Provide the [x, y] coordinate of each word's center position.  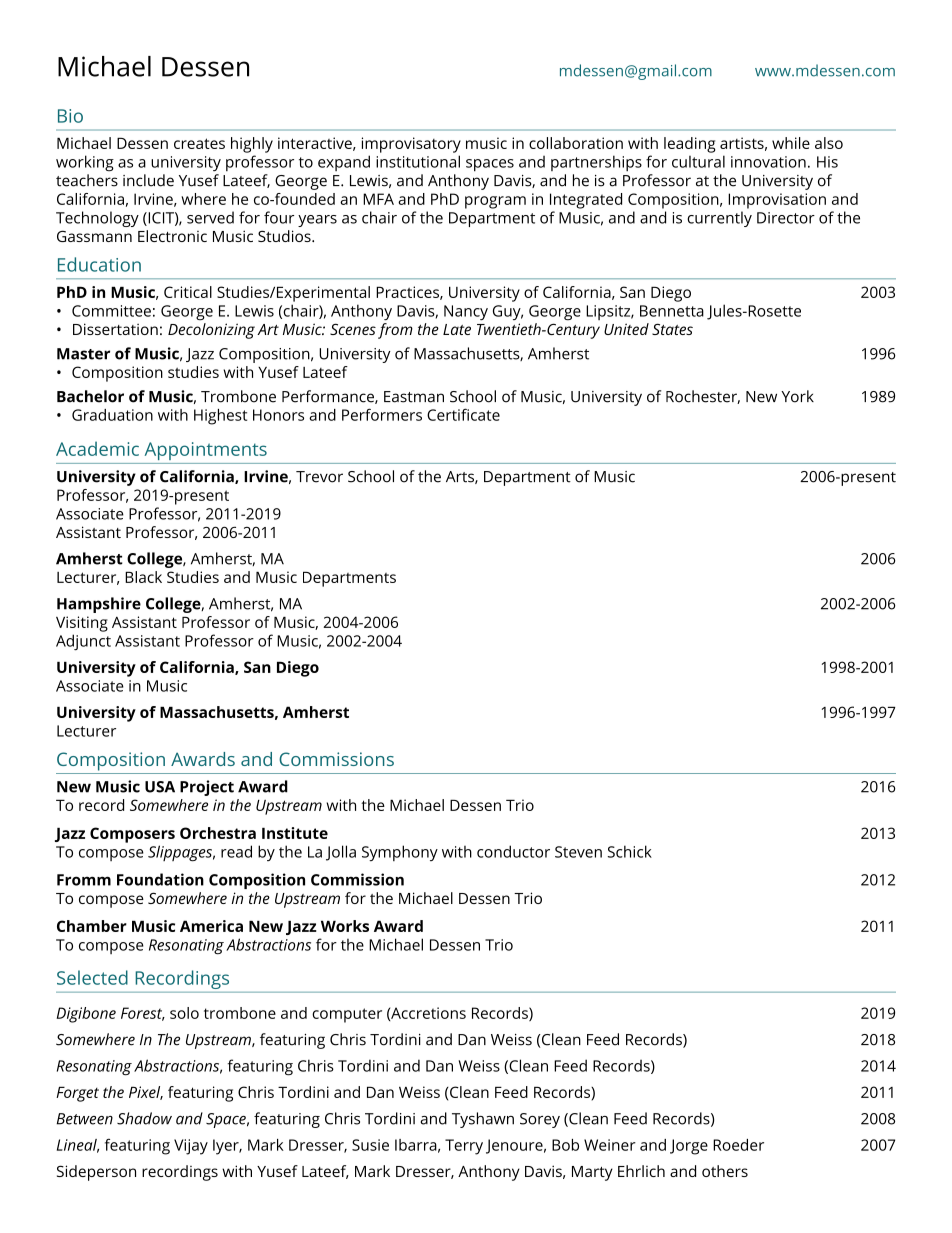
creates [199, 143]
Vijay [191, 1147]
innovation [768, 162]
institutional [418, 161]
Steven [578, 852]
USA [160, 787]
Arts [461, 477]
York [797, 396]
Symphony [400, 853]
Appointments [206, 451]
